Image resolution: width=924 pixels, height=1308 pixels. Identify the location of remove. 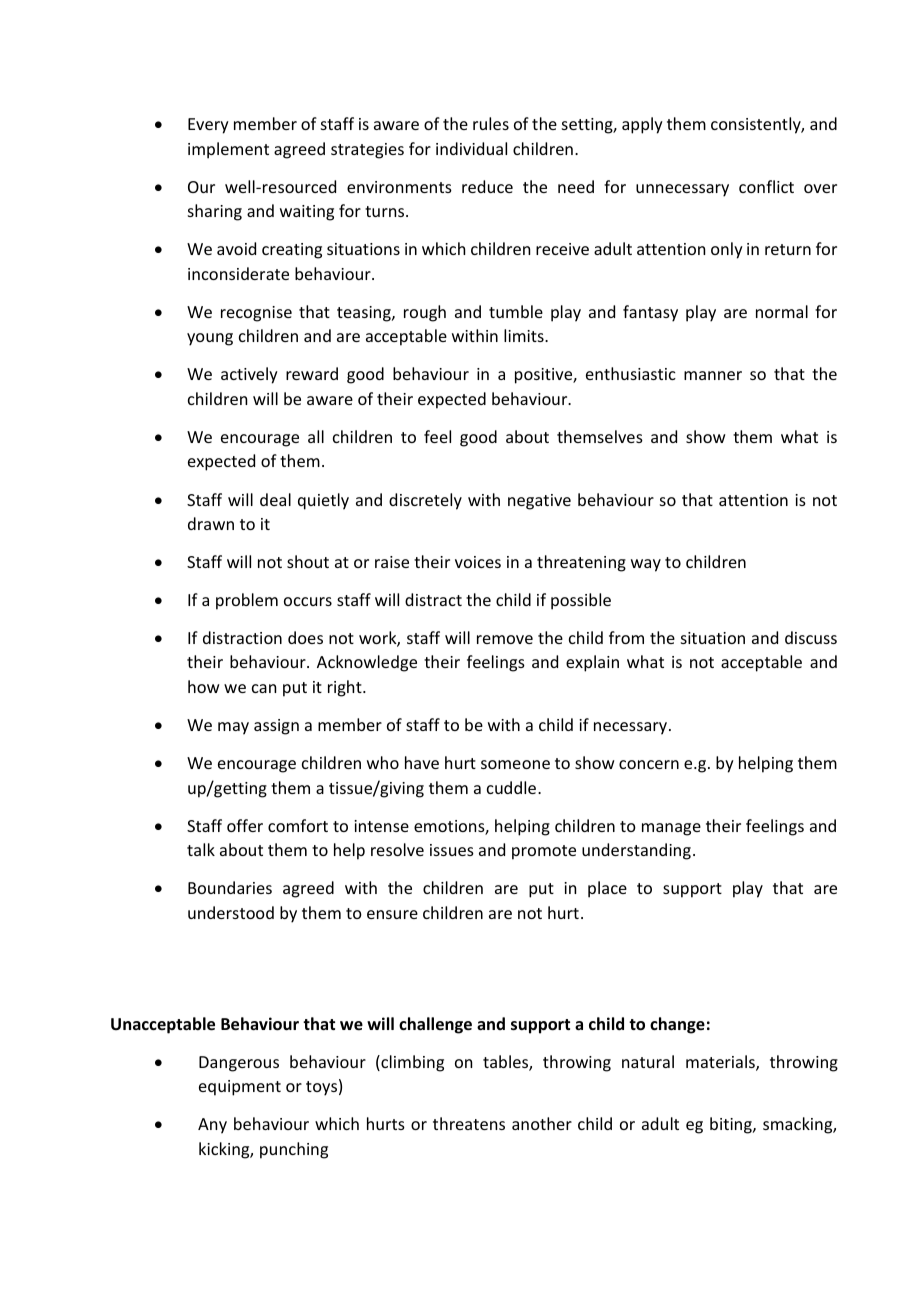
(505, 639).
